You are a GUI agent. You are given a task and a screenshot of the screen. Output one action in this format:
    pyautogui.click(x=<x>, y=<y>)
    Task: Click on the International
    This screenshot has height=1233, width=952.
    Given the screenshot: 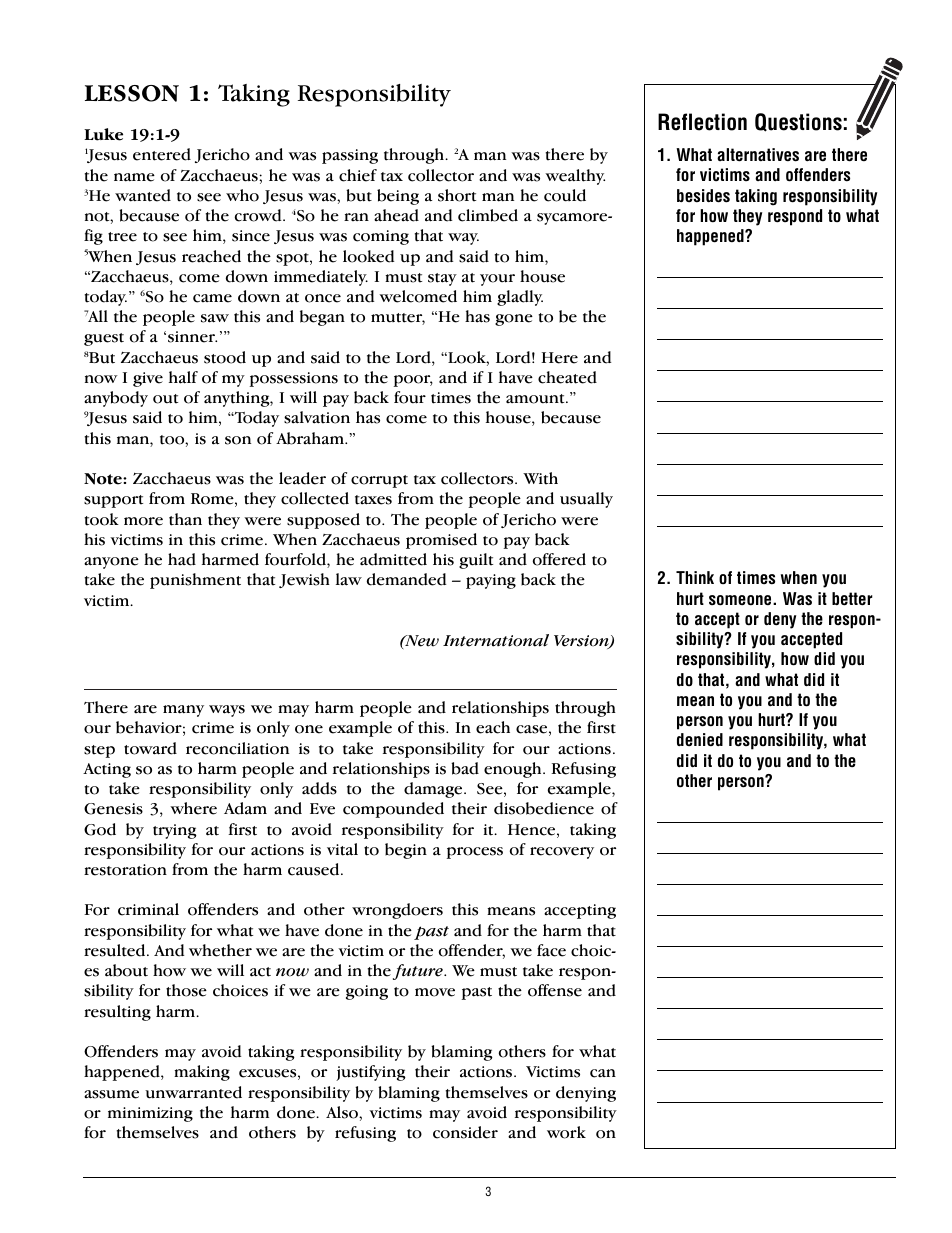 What is the action you would take?
    pyautogui.click(x=496, y=640)
